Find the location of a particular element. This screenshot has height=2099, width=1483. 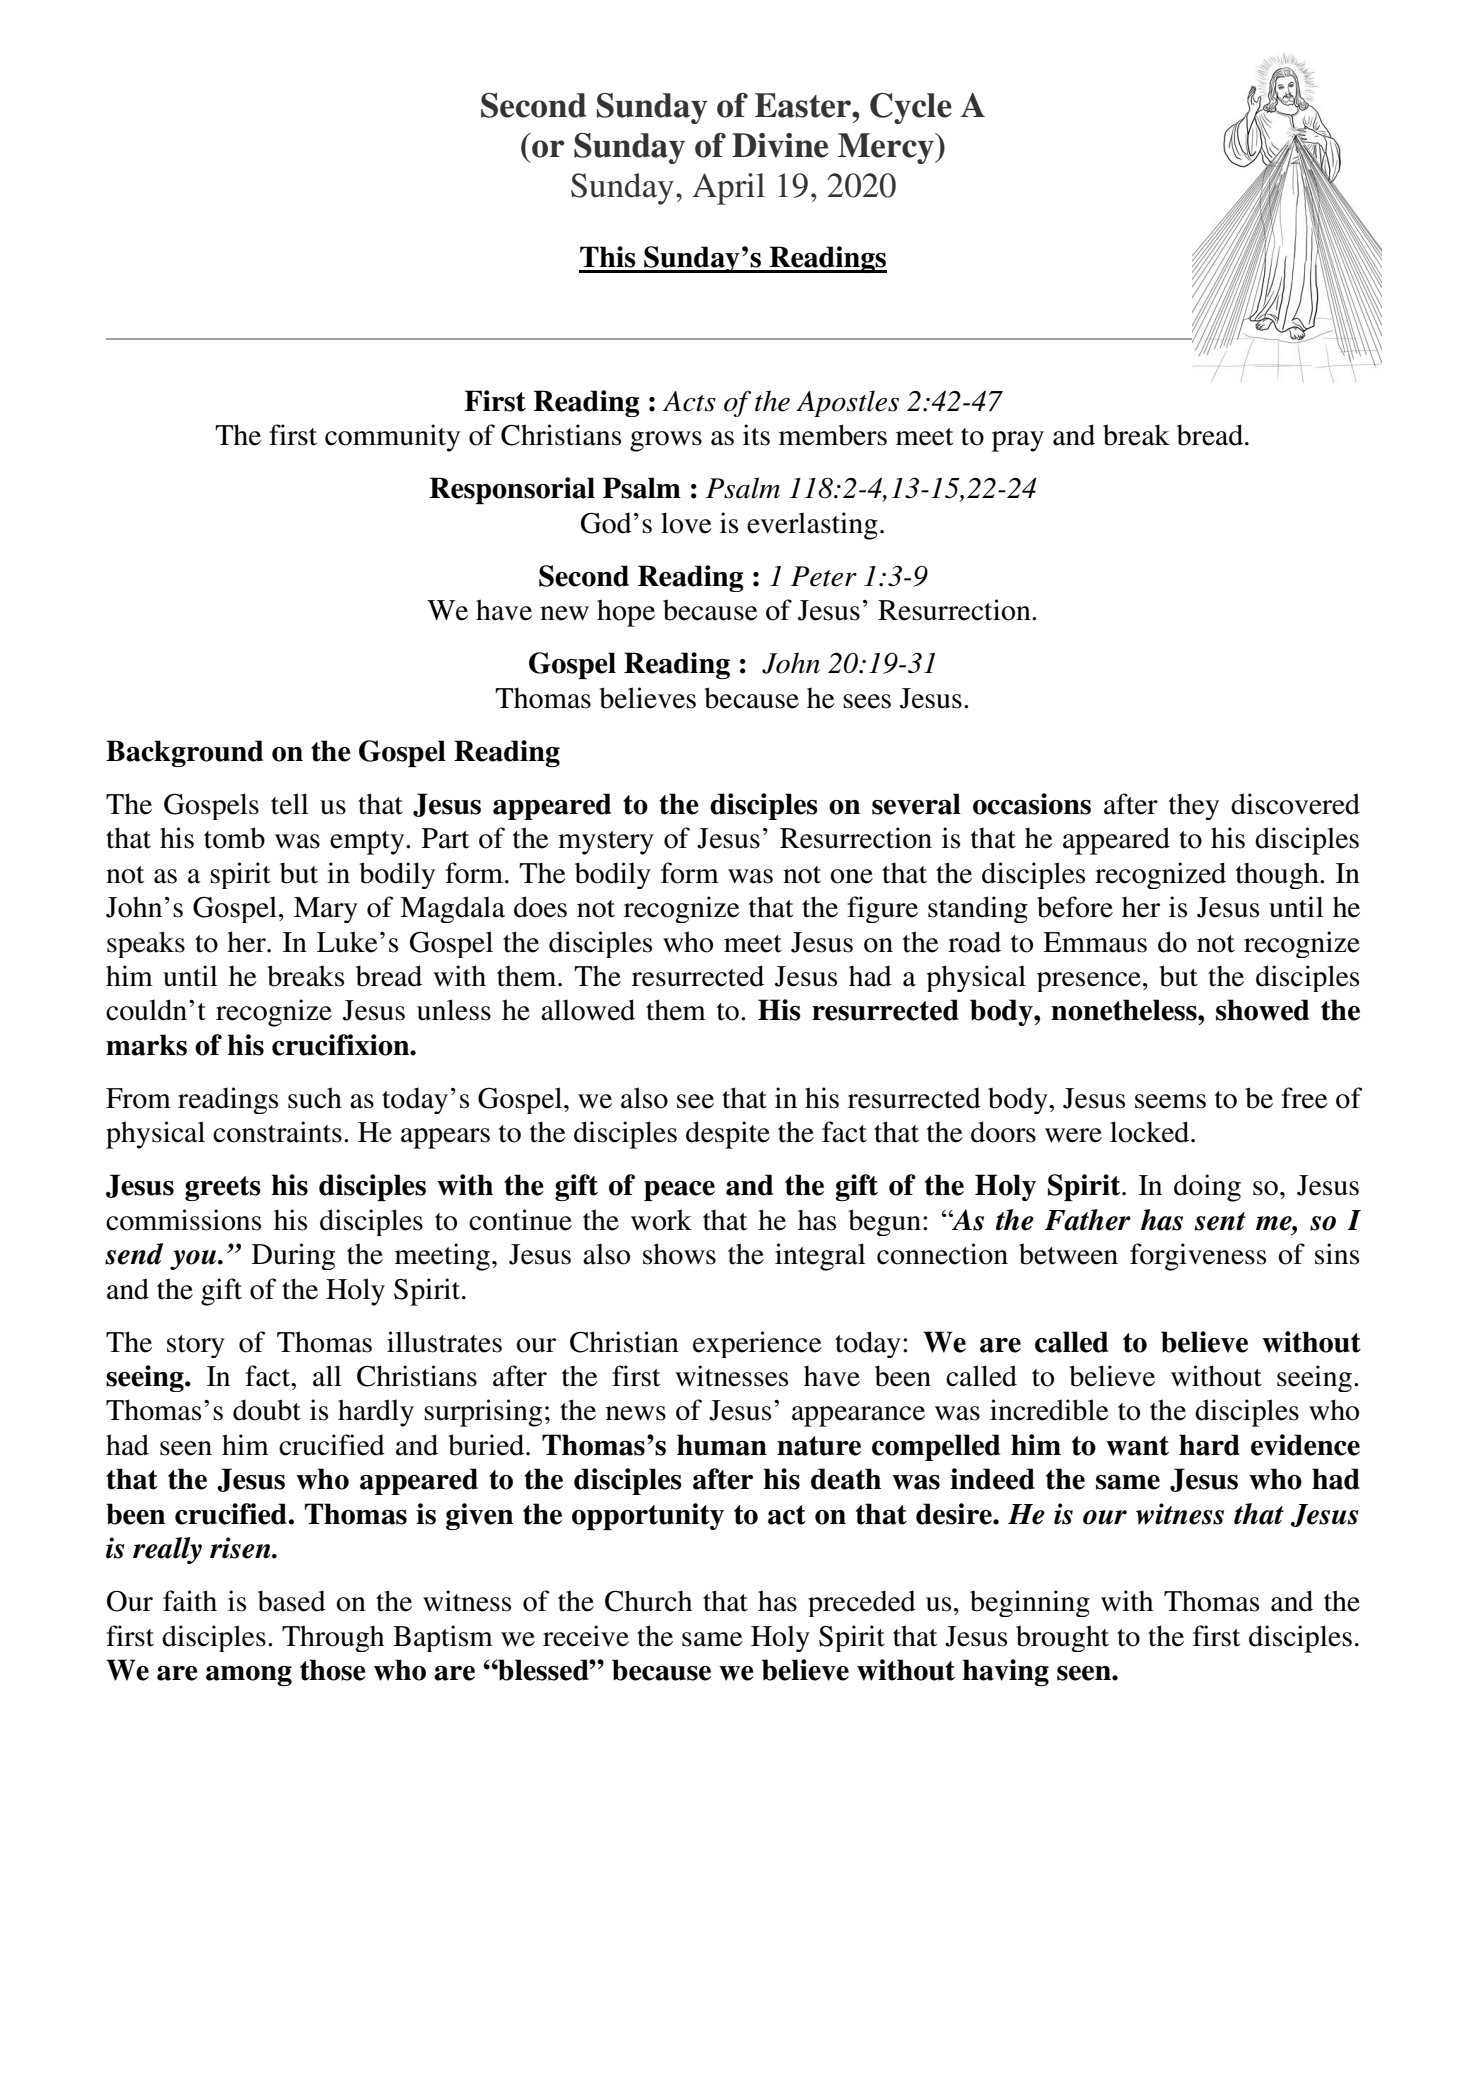

Cycle is located at coordinates (911, 108).
